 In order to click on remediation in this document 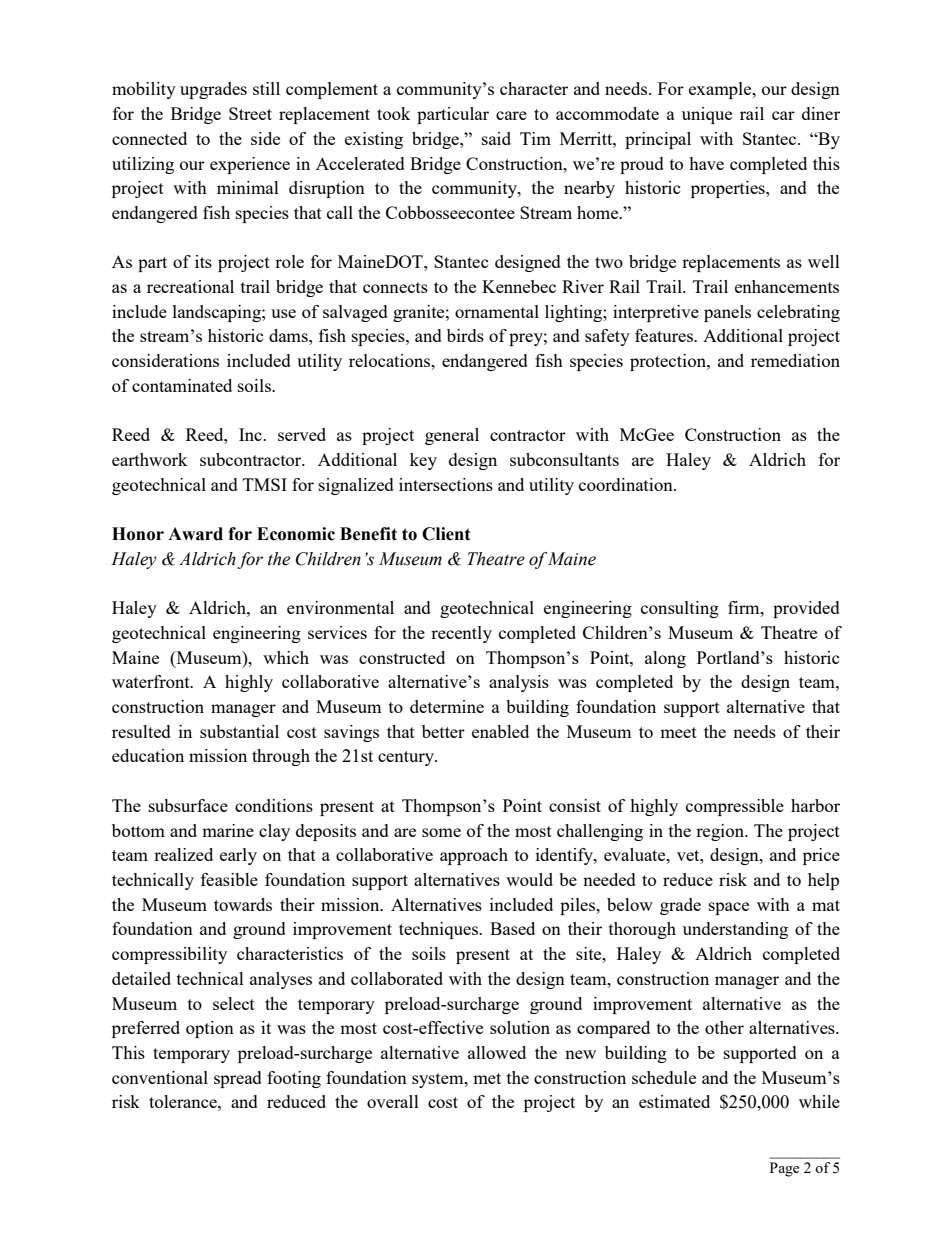, I will do `click(795, 360)`.
